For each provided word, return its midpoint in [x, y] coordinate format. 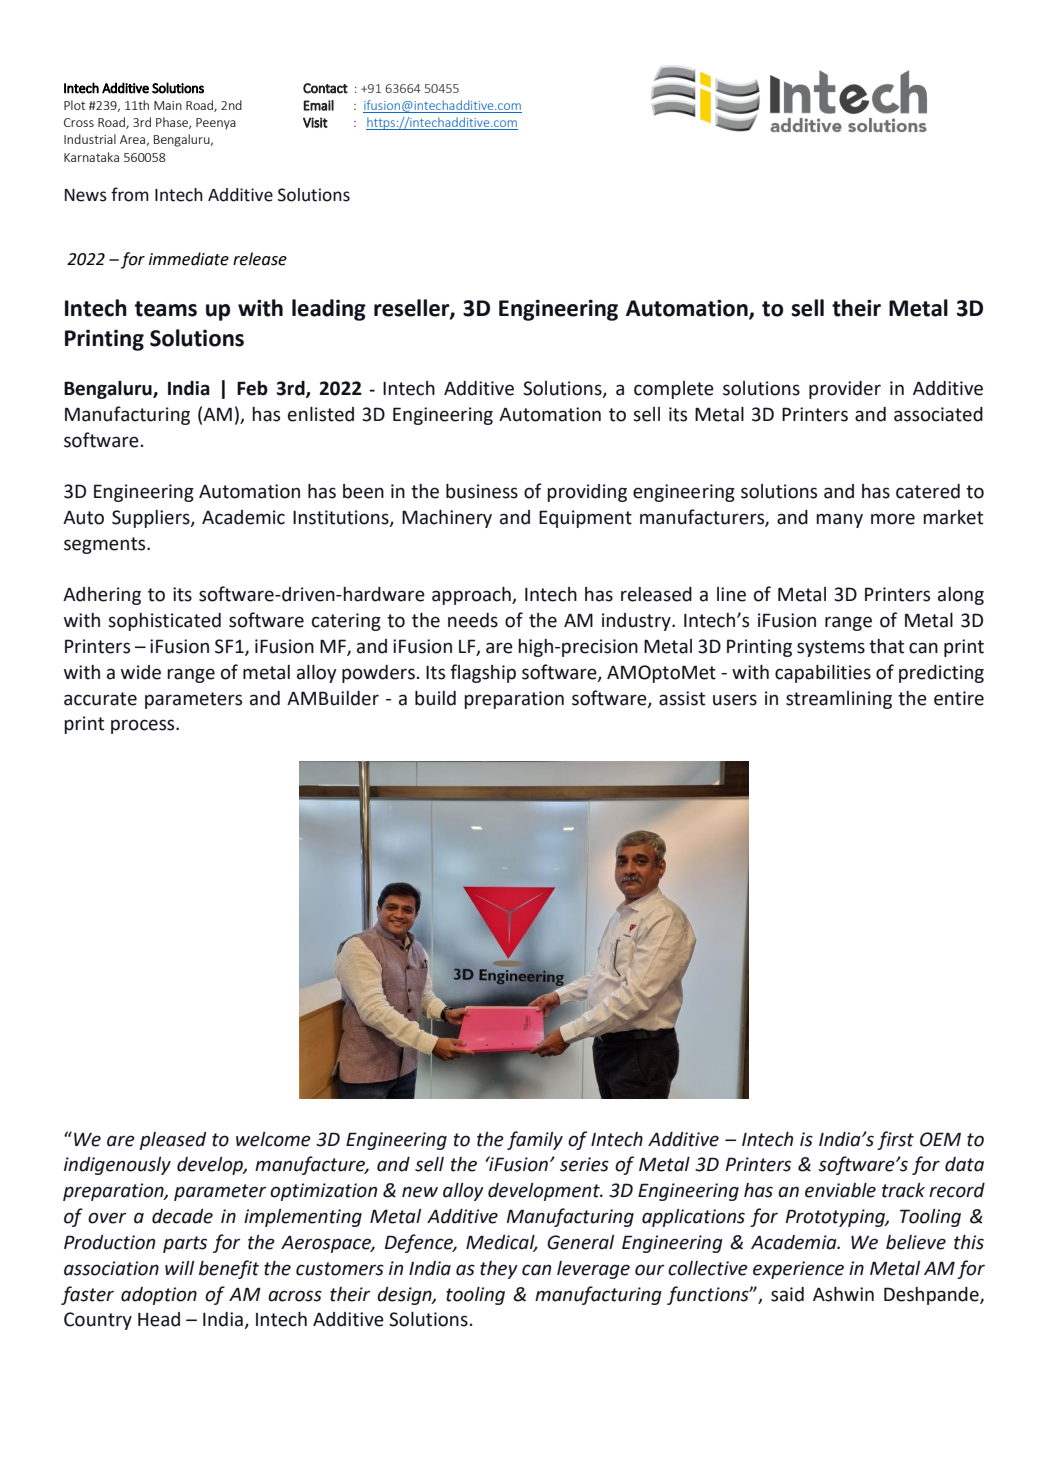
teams [166, 309]
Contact [325, 88]
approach [472, 596]
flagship [483, 673]
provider [845, 390]
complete [674, 390]
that [886, 646]
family [535, 1140]
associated [938, 414]
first [895, 1140]
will [179, 1268]
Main [168, 105]
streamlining [839, 700]
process [144, 726]
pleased [173, 1141]
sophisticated [164, 622]
